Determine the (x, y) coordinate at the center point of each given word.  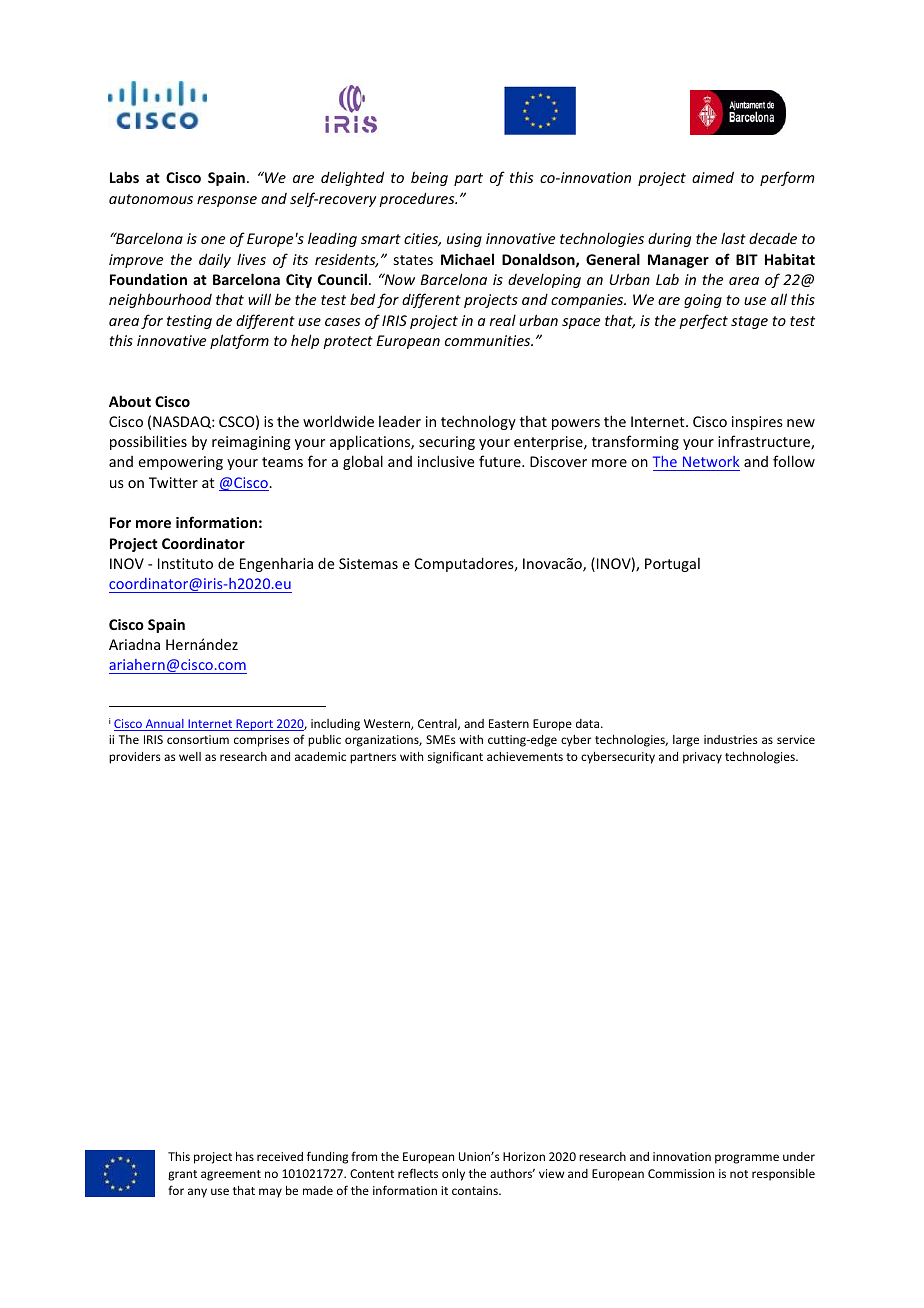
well (190, 756)
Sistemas (368, 563)
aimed (713, 177)
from (364, 1156)
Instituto (185, 563)
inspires (757, 423)
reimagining (251, 443)
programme (747, 1159)
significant (455, 757)
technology (478, 422)
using (464, 240)
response (227, 201)
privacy (702, 758)
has (245, 1156)
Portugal (672, 565)
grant (182, 1175)
